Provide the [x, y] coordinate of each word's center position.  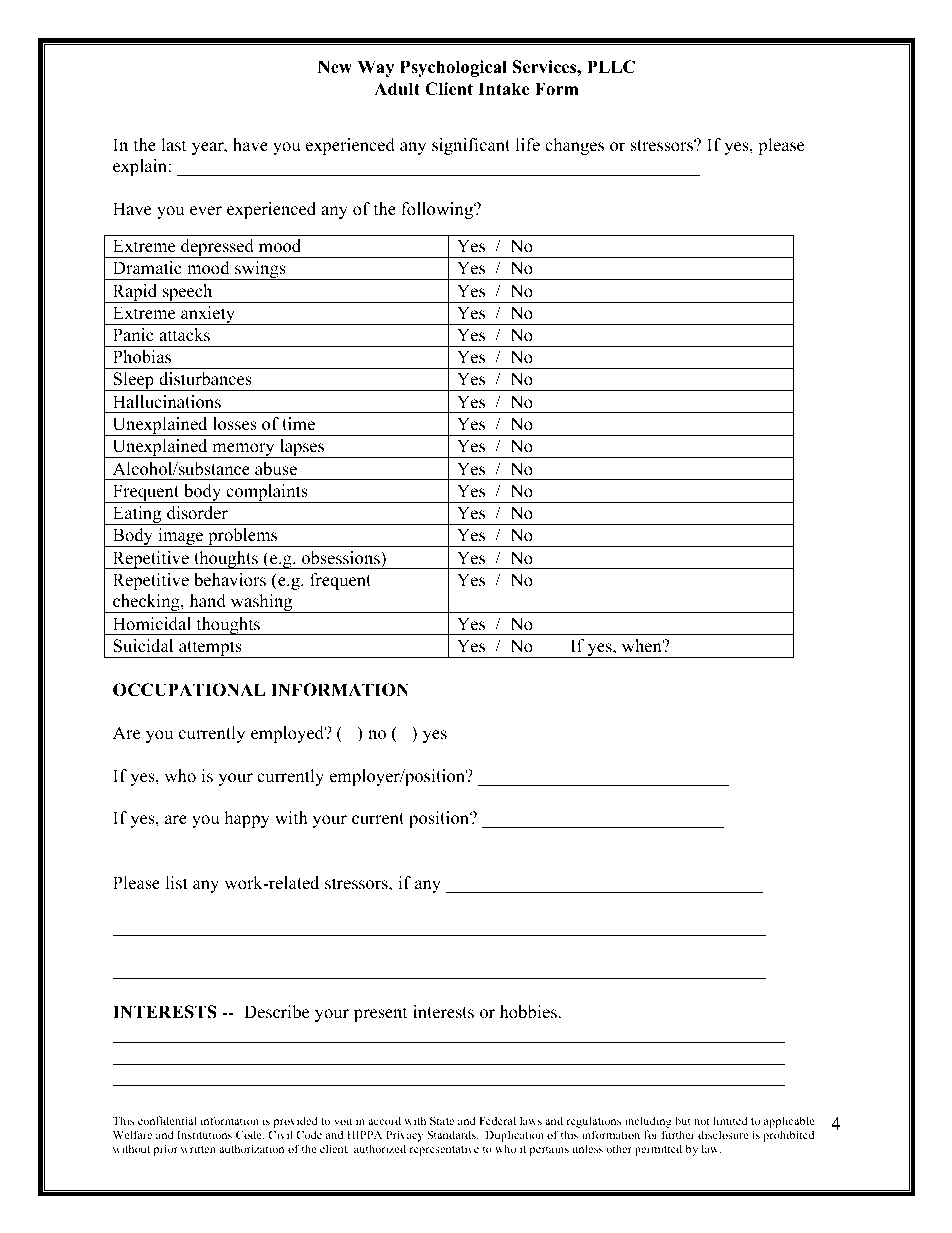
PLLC [611, 67]
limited [730, 1120]
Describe [276, 1012]
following [438, 210]
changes [574, 146]
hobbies [529, 1012]
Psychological [453, 68]
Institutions [204, 1134]
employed [289, 734]
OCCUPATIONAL [189, 690]
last [174, 145]
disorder [197, 513]
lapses [302, 448]
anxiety [208, 315]
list [177, 883]
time [298, 424]
